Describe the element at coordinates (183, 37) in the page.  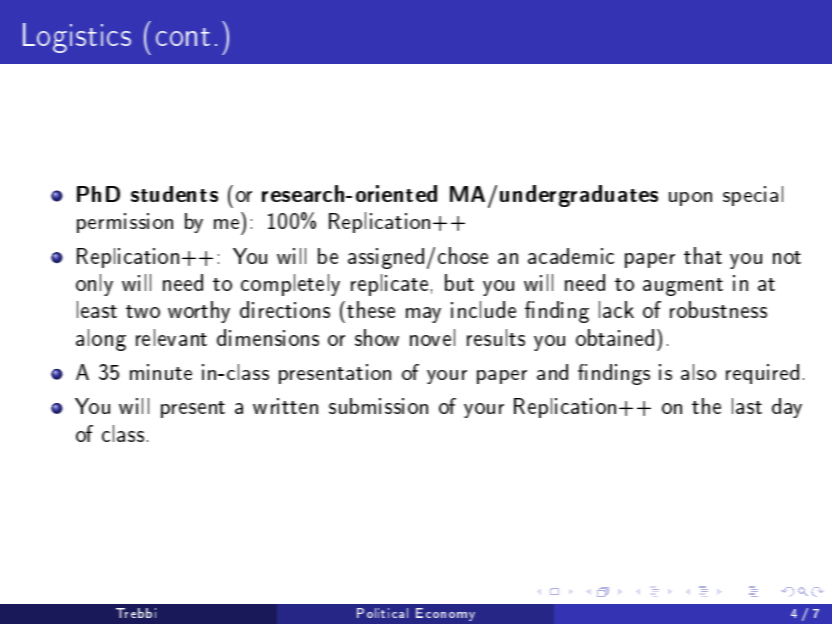
I see `cont` at that location.
